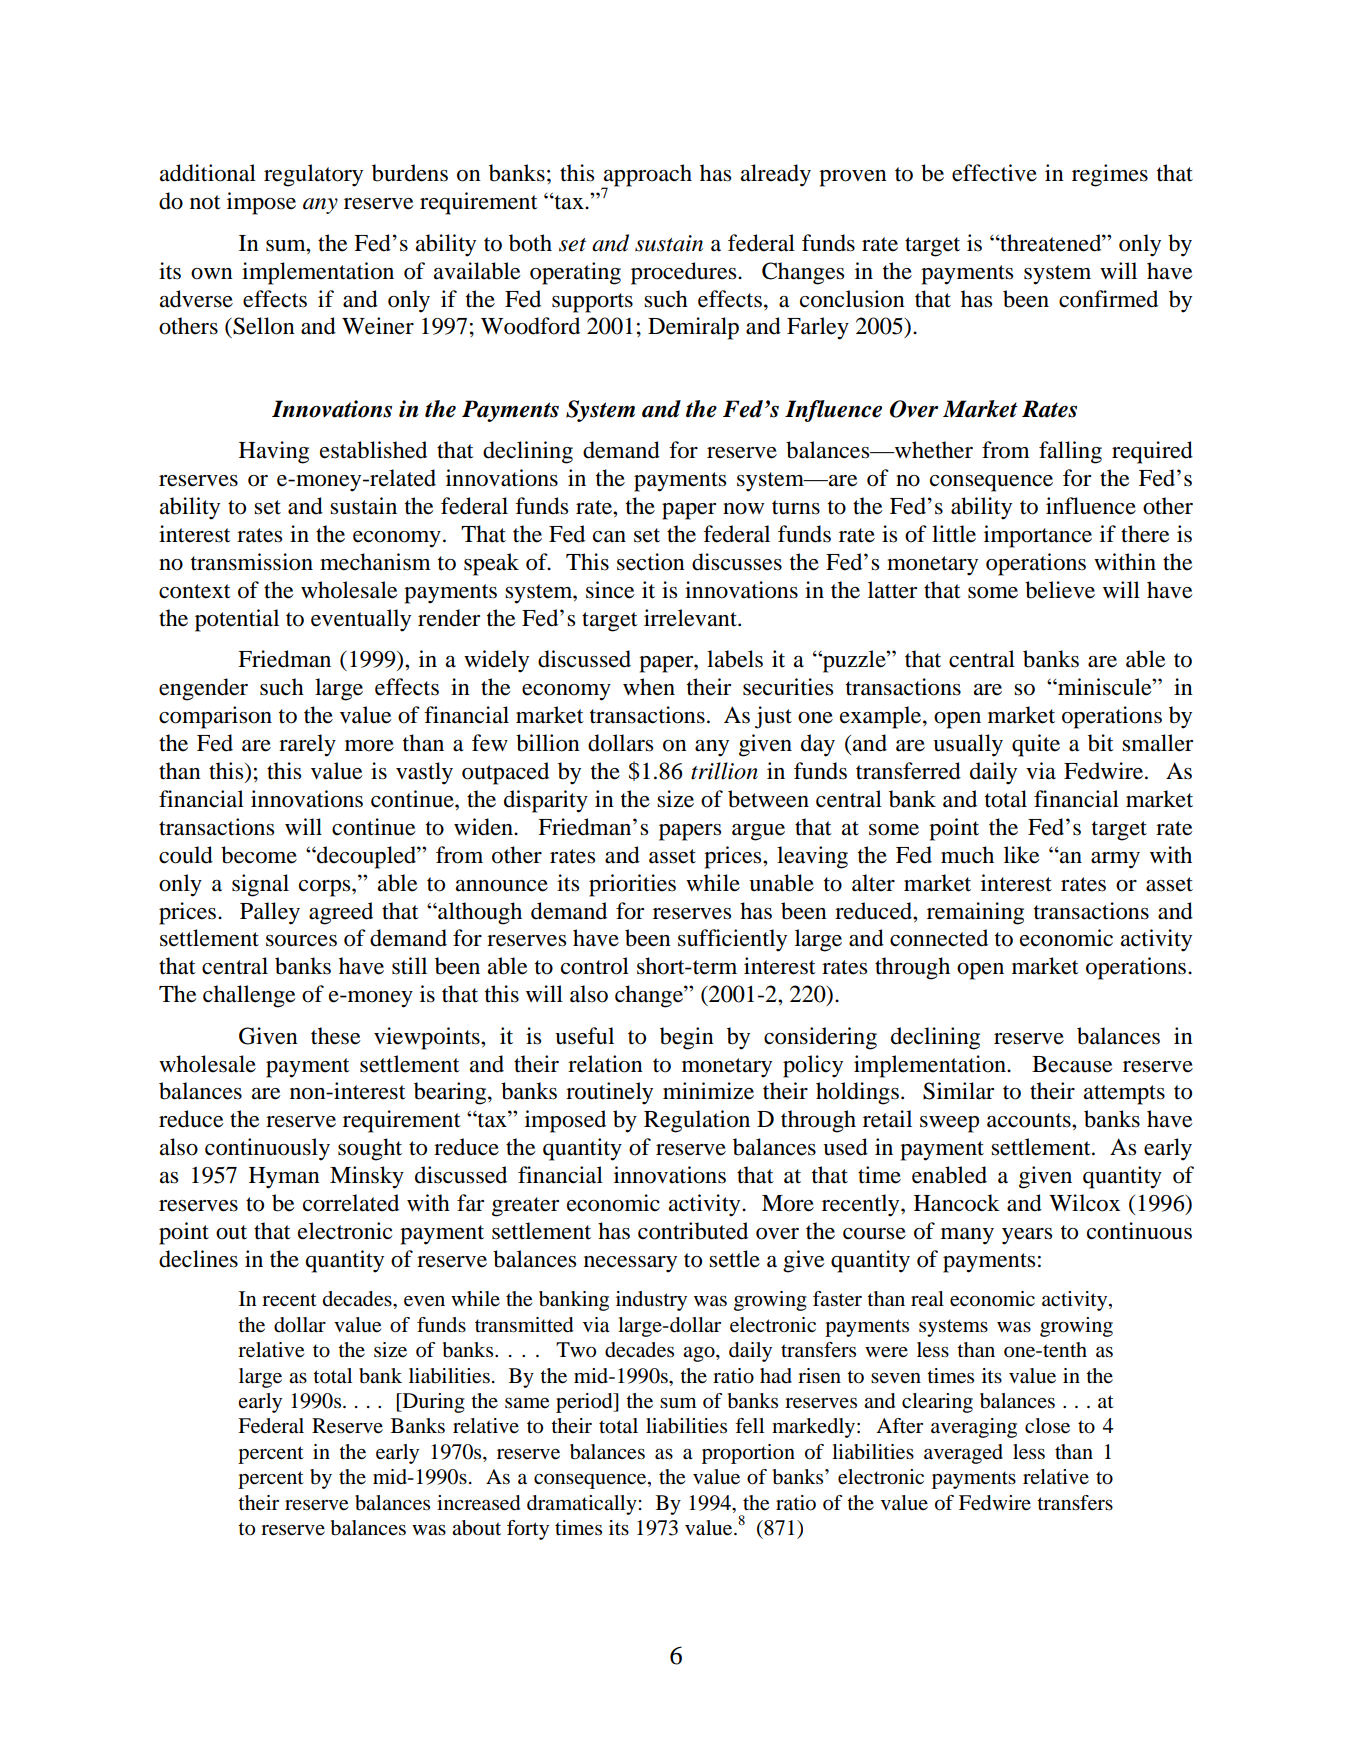 The height and width of the screenshot is (1750, 1352). What do you see at coordinates (646, 176) in the screenshot?
I see `approach` at bounding box center [646, 176].
